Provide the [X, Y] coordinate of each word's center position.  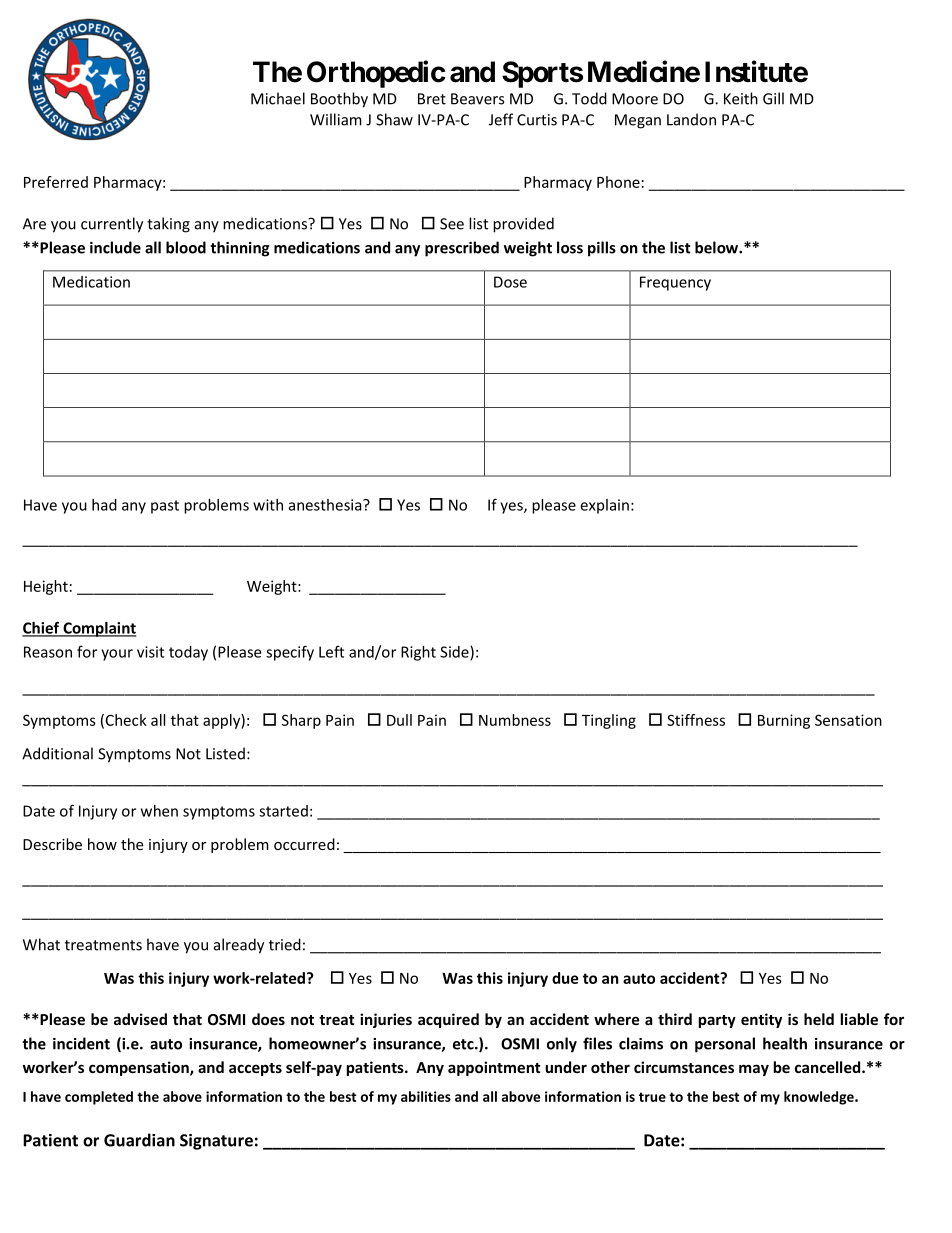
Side [455, 653]
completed [99, 1098]
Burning [784, 721]
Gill [773, 98]
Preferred [56, 182]
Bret [432, 99]
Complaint [98, 629]
